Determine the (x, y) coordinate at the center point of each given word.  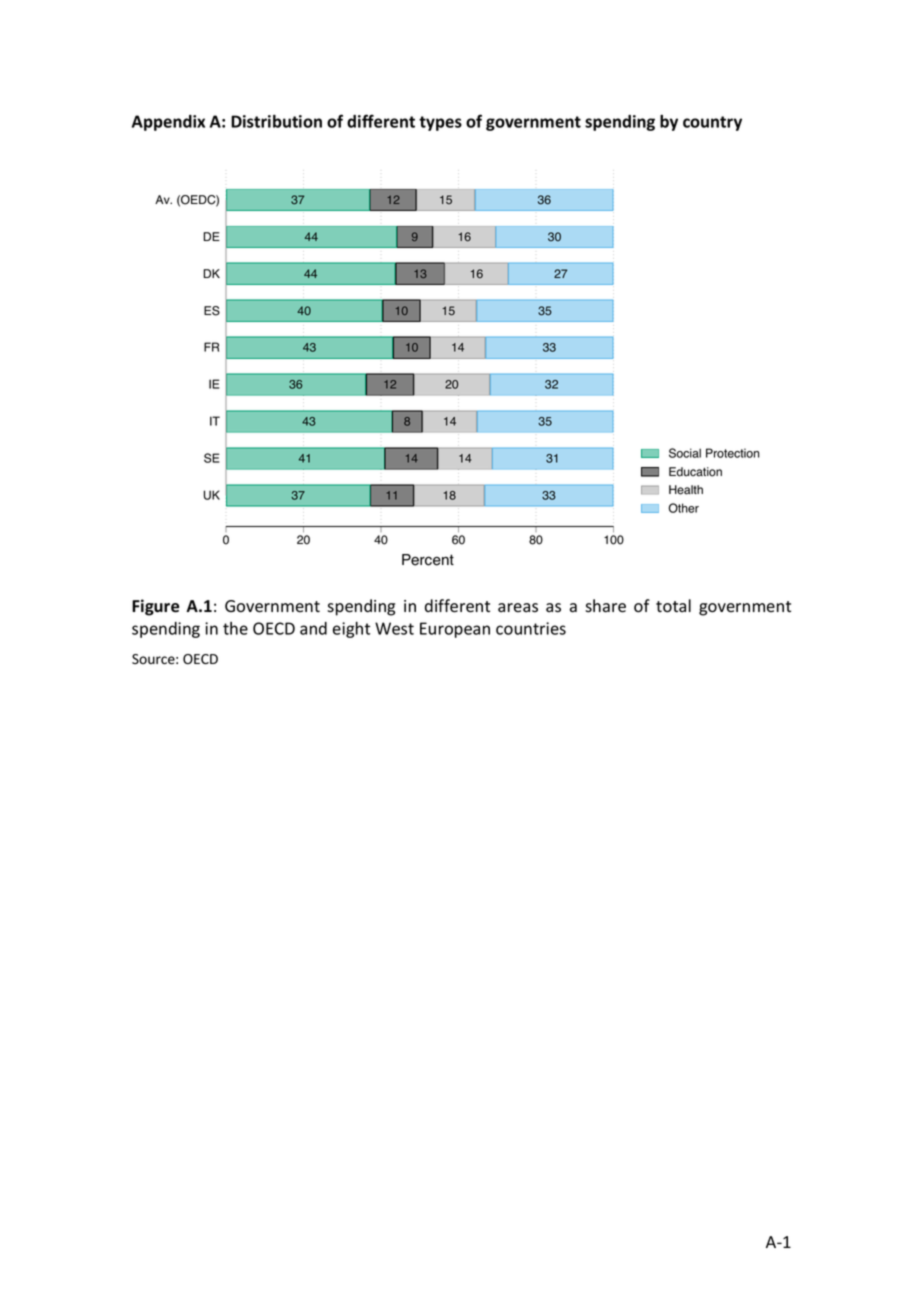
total (673, 606)
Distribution (276, 121)
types (440, 123)
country (712, 123)
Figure (155, 607)
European (455, 630)
